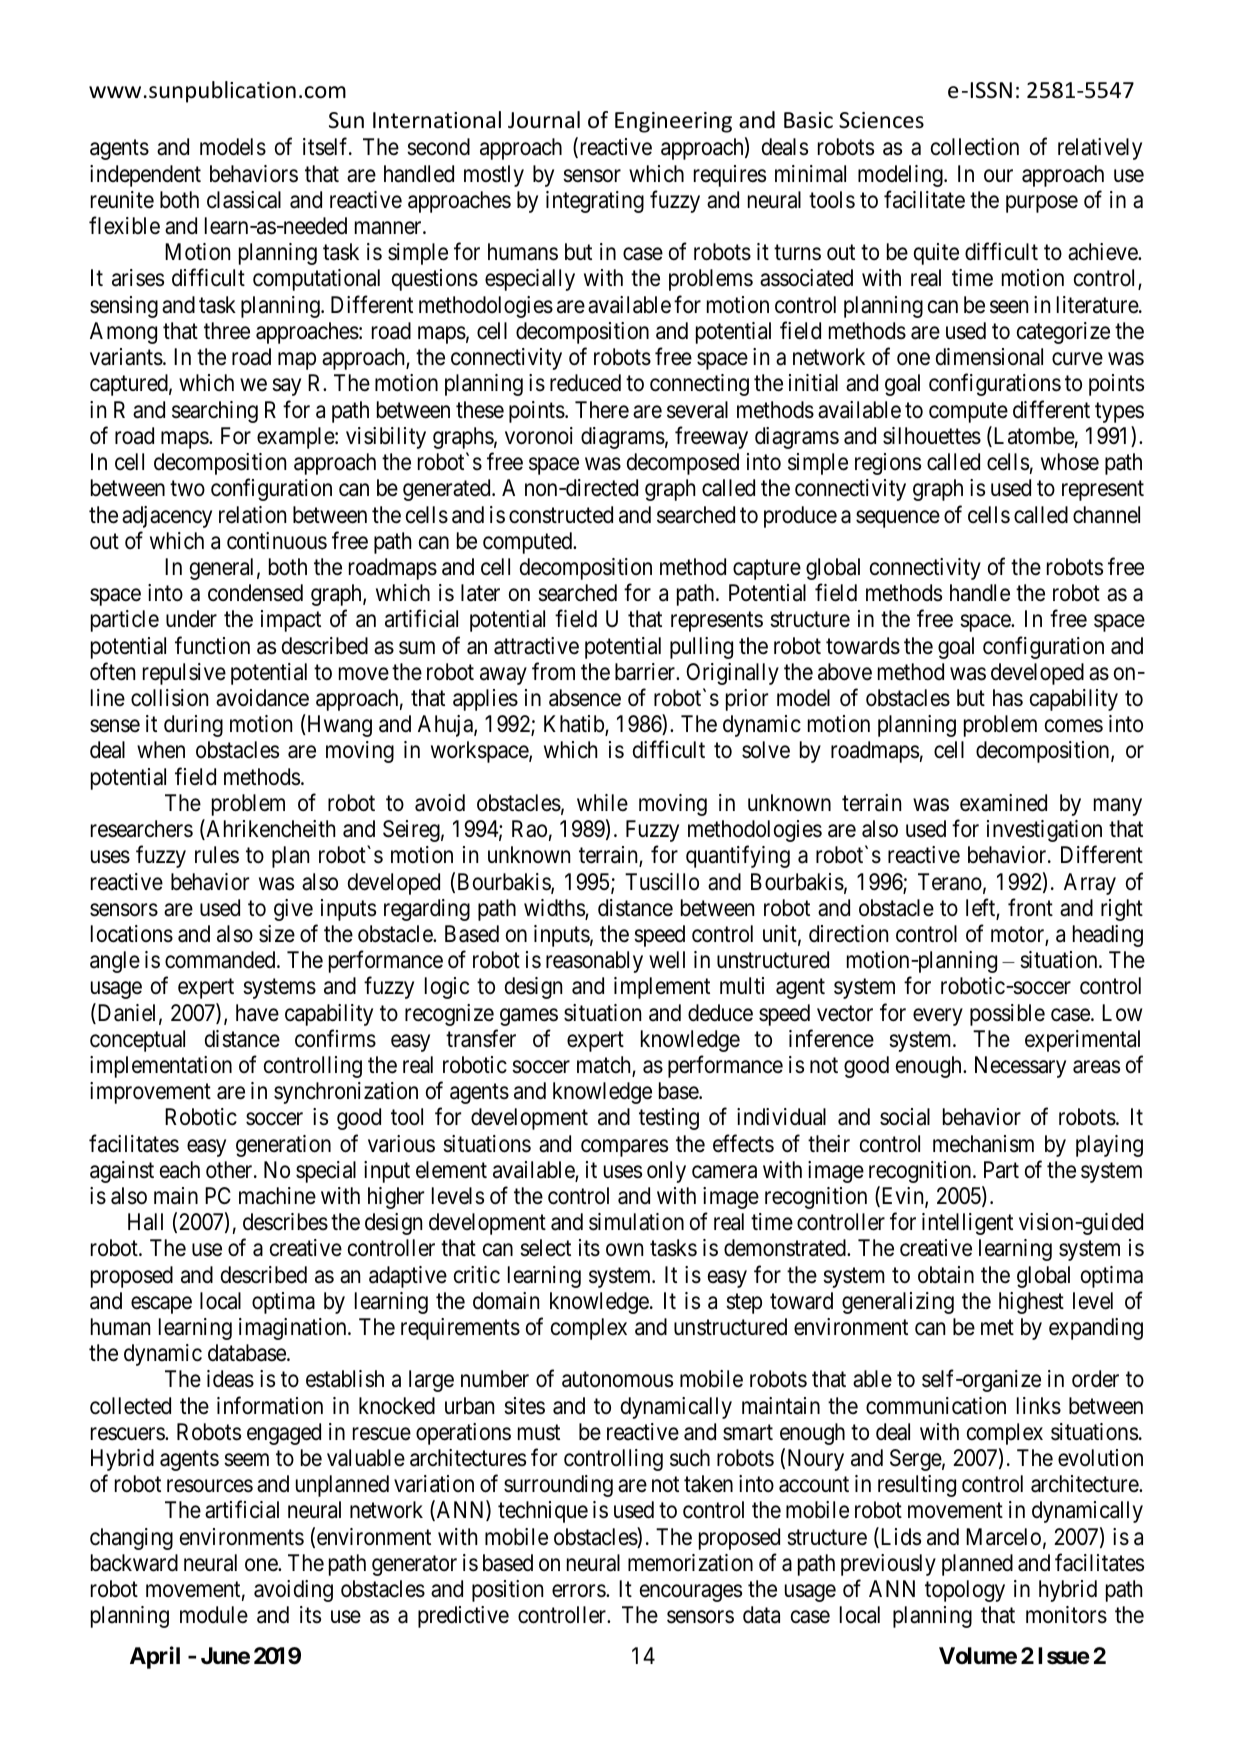  What do you see at coordinates (244, 200) in the image?
I see `classical` at bounding box center [244, 200].
